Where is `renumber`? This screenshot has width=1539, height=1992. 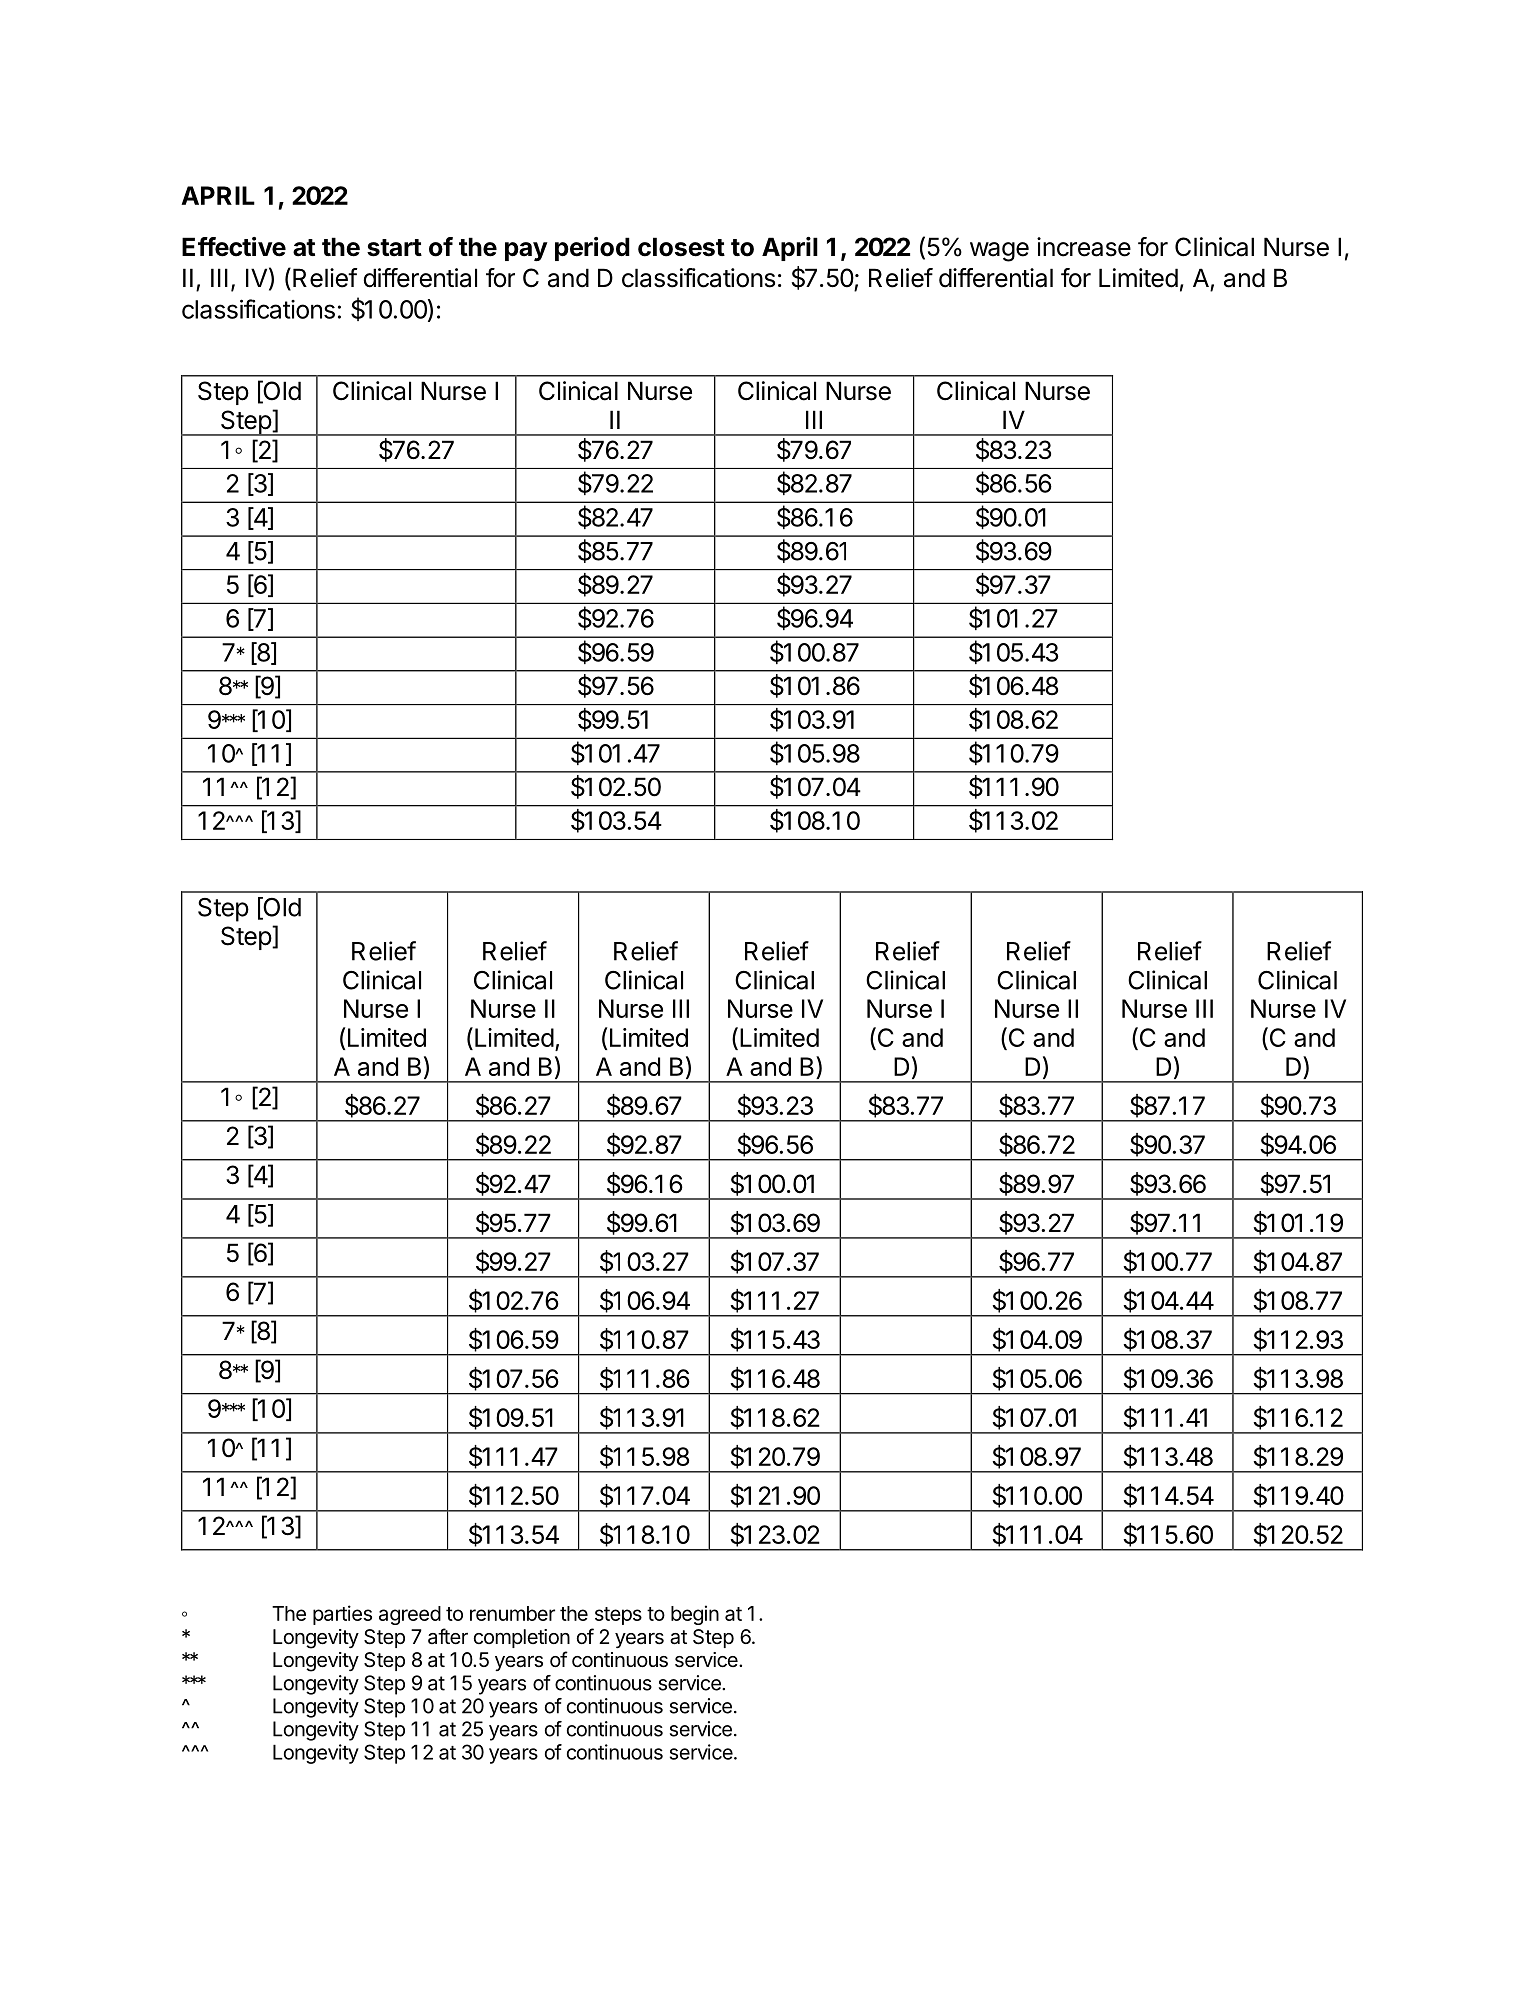 renumber is located at coordinates (512, 1613).
